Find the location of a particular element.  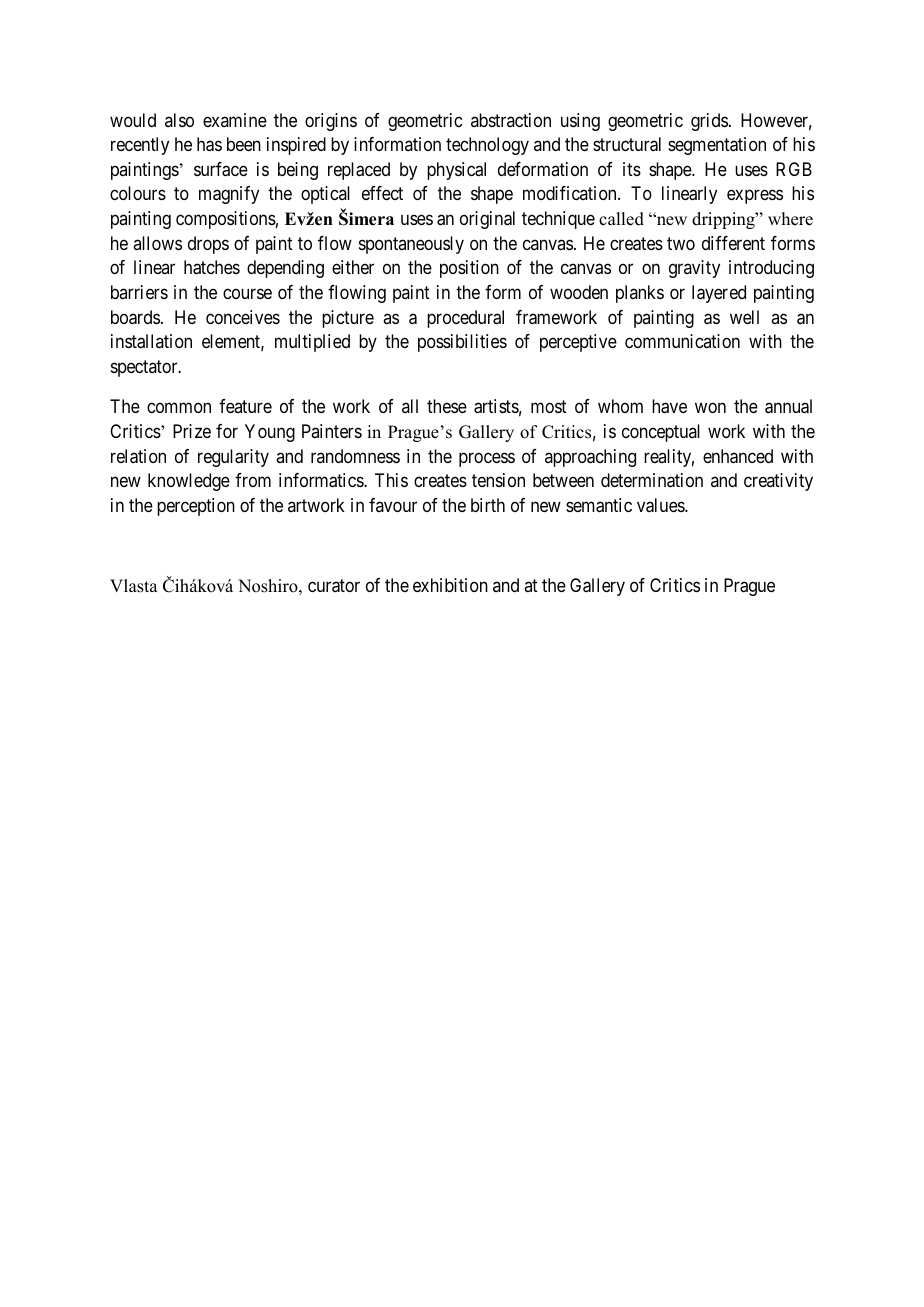

possibilities is located at coordinates (462, 343).
